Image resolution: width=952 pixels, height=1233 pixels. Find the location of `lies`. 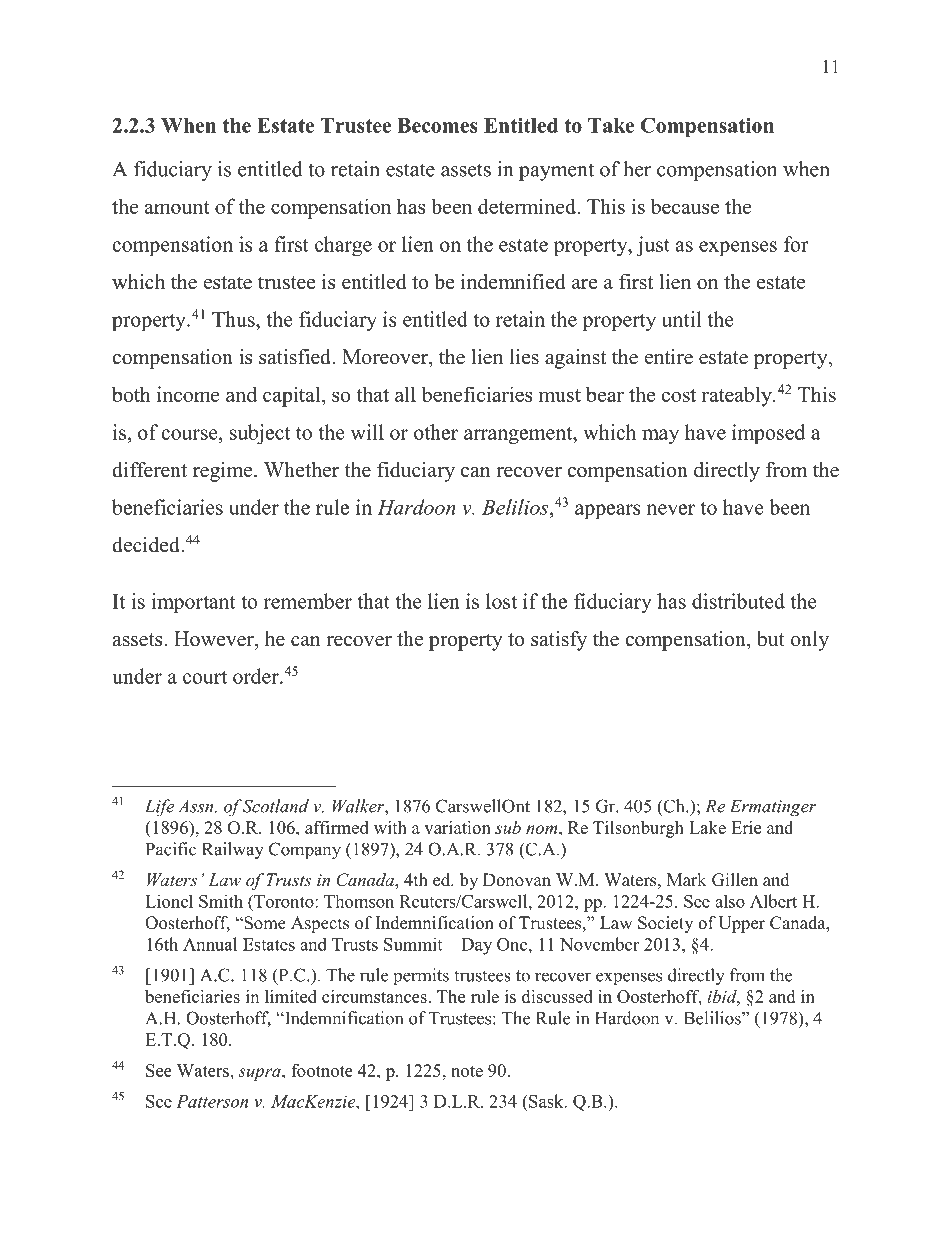

lies is located at coordinates (524, 357).
